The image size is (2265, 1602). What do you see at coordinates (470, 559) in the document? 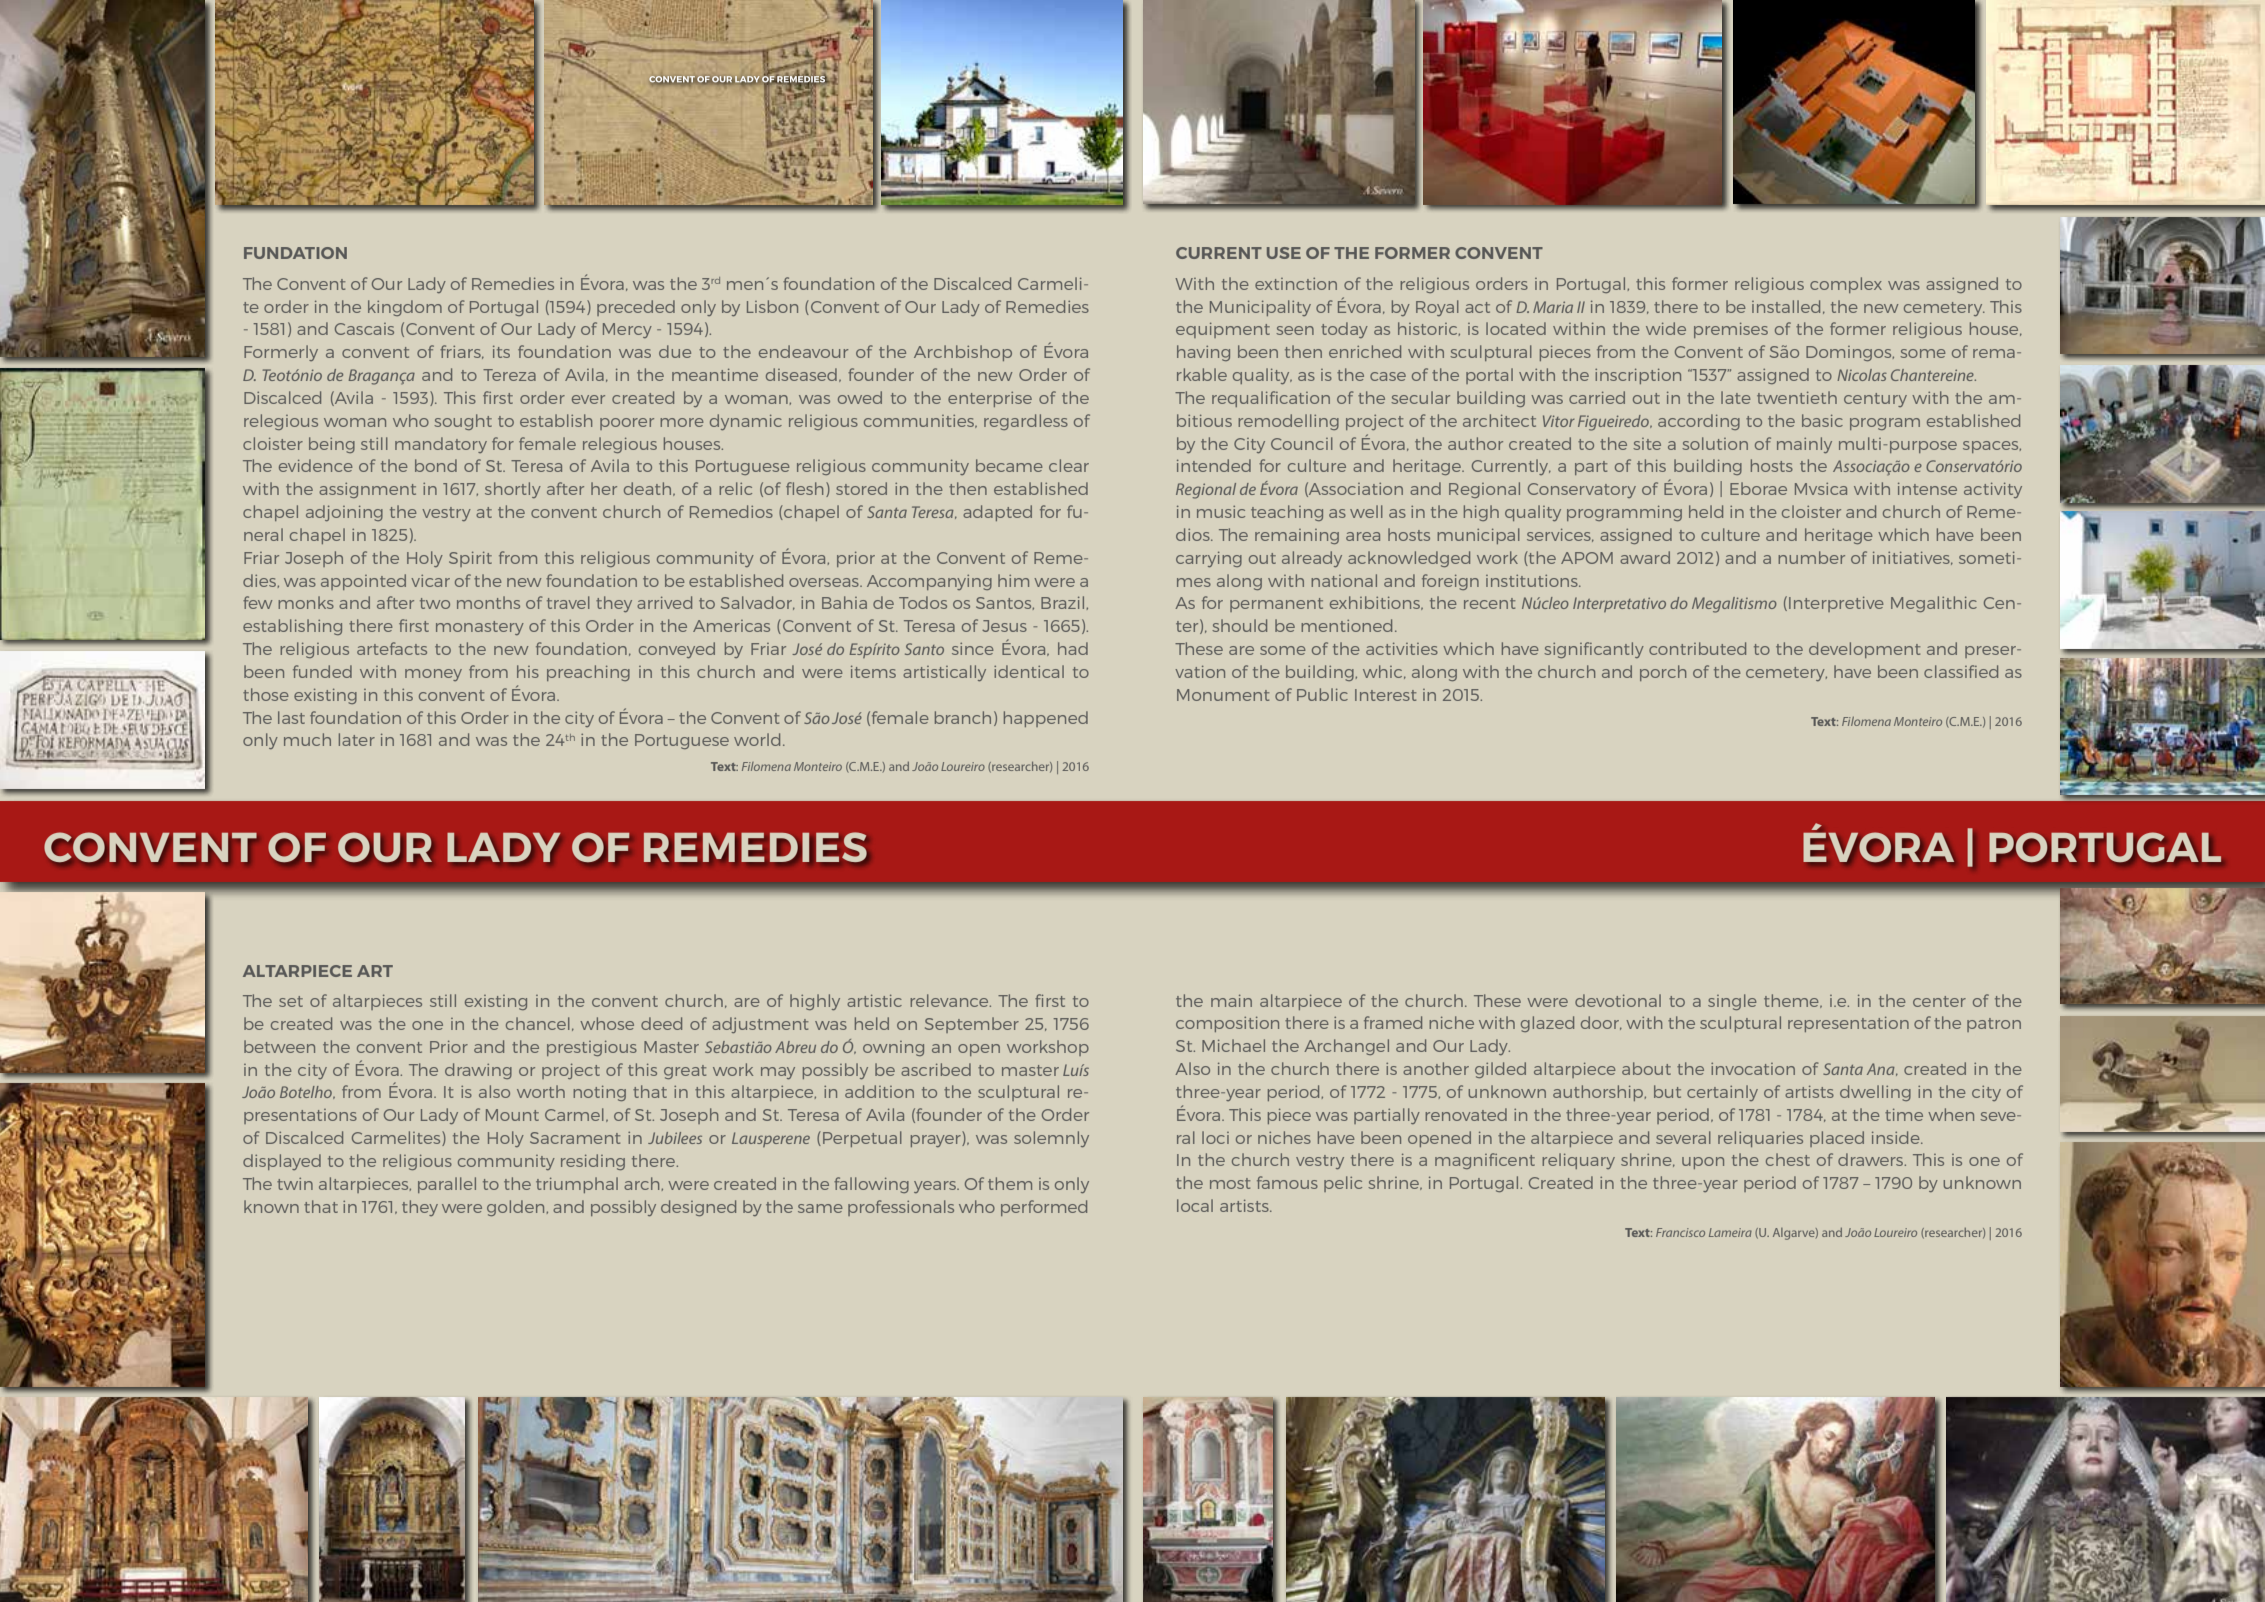
I see `Spirit` at bounding box center [470, 559].
